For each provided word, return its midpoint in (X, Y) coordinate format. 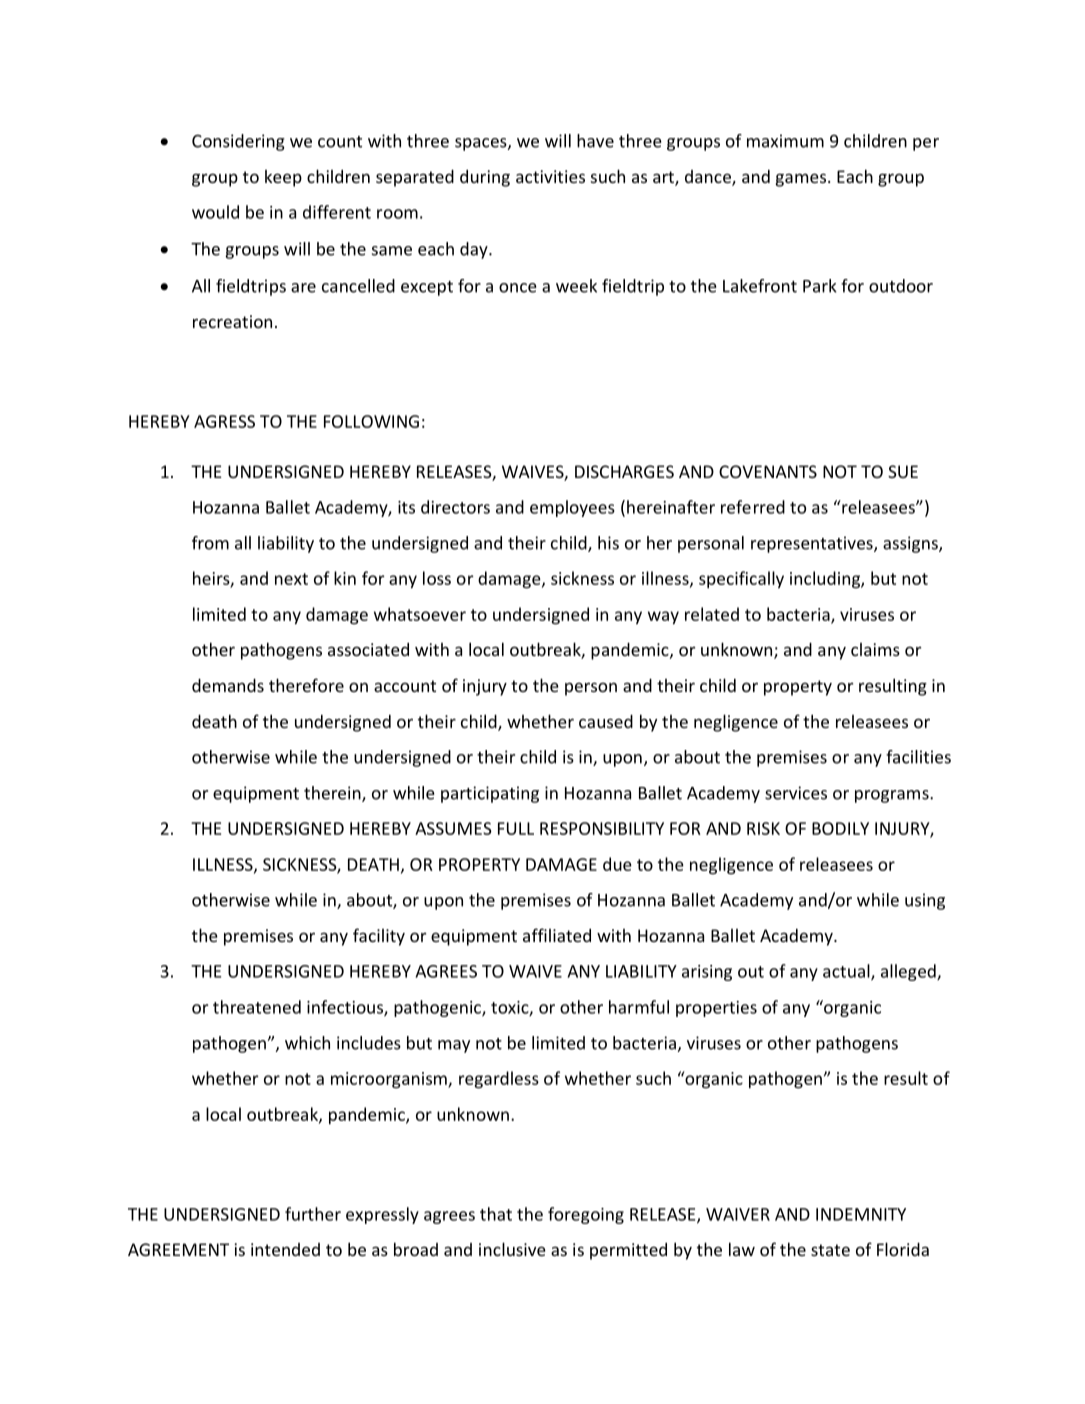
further (313, 1214)
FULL (516, 828)
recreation (232, 321)
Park (820, 286)
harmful (639, 1007)
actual (847, 972)
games (801, 180)
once (517, 288)
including (826, 580)
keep (283, 178)
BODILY (840, 828)
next (291, 579)
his (608, 543)
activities (550, 176)
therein (333, 794)
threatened (257, 1007)
